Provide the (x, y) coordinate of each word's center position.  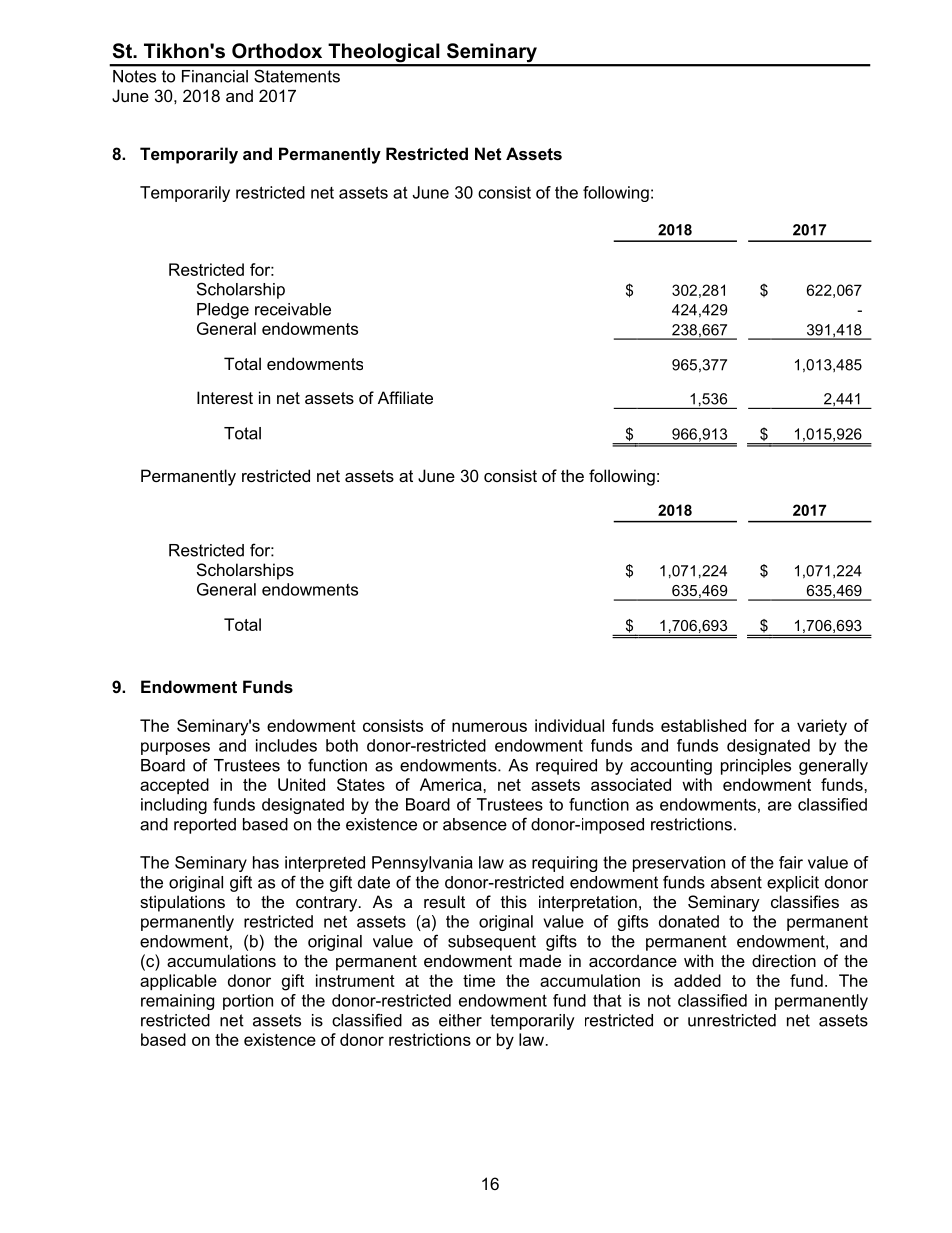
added (697, 980)
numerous (489, 727)
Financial (215, 76)
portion (248, 1002)
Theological (384, 54)
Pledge (223, 311)
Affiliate (405, 397)
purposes (175, 748)
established (703, 725)
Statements (297, 76)
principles (756, 767)
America (452, 784)
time (479, 980)
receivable (293, 309)
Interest (225, 397)
